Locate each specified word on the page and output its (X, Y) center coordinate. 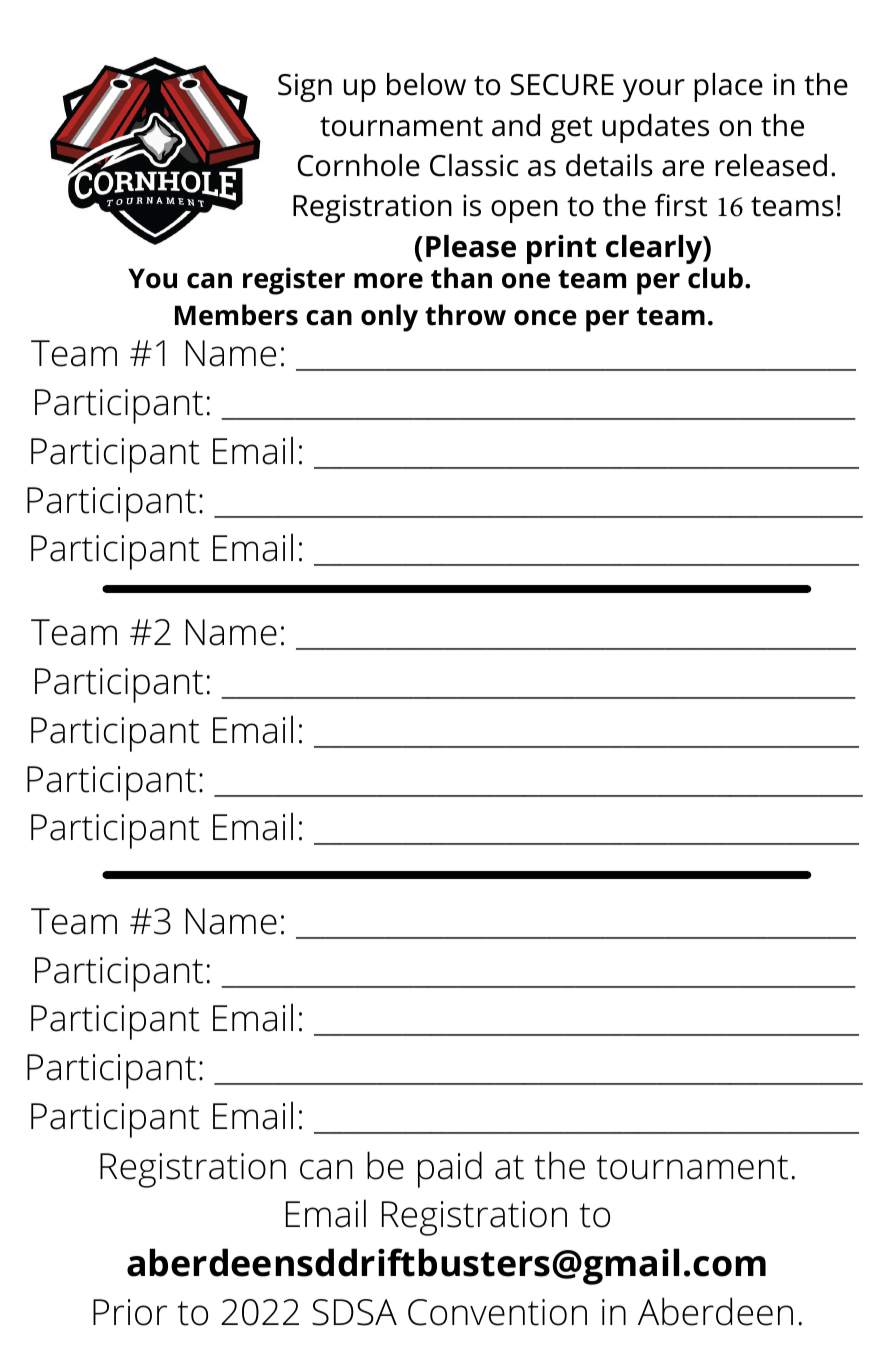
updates (655, 128)
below (426, 84)
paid (450, 1169)
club (715, 278)
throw (465, 315)
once (545, 318)
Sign (305, 87)
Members (236, 315)
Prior (130, 1312)
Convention (497, 1312)
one (526, 281)
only (389, 318)
